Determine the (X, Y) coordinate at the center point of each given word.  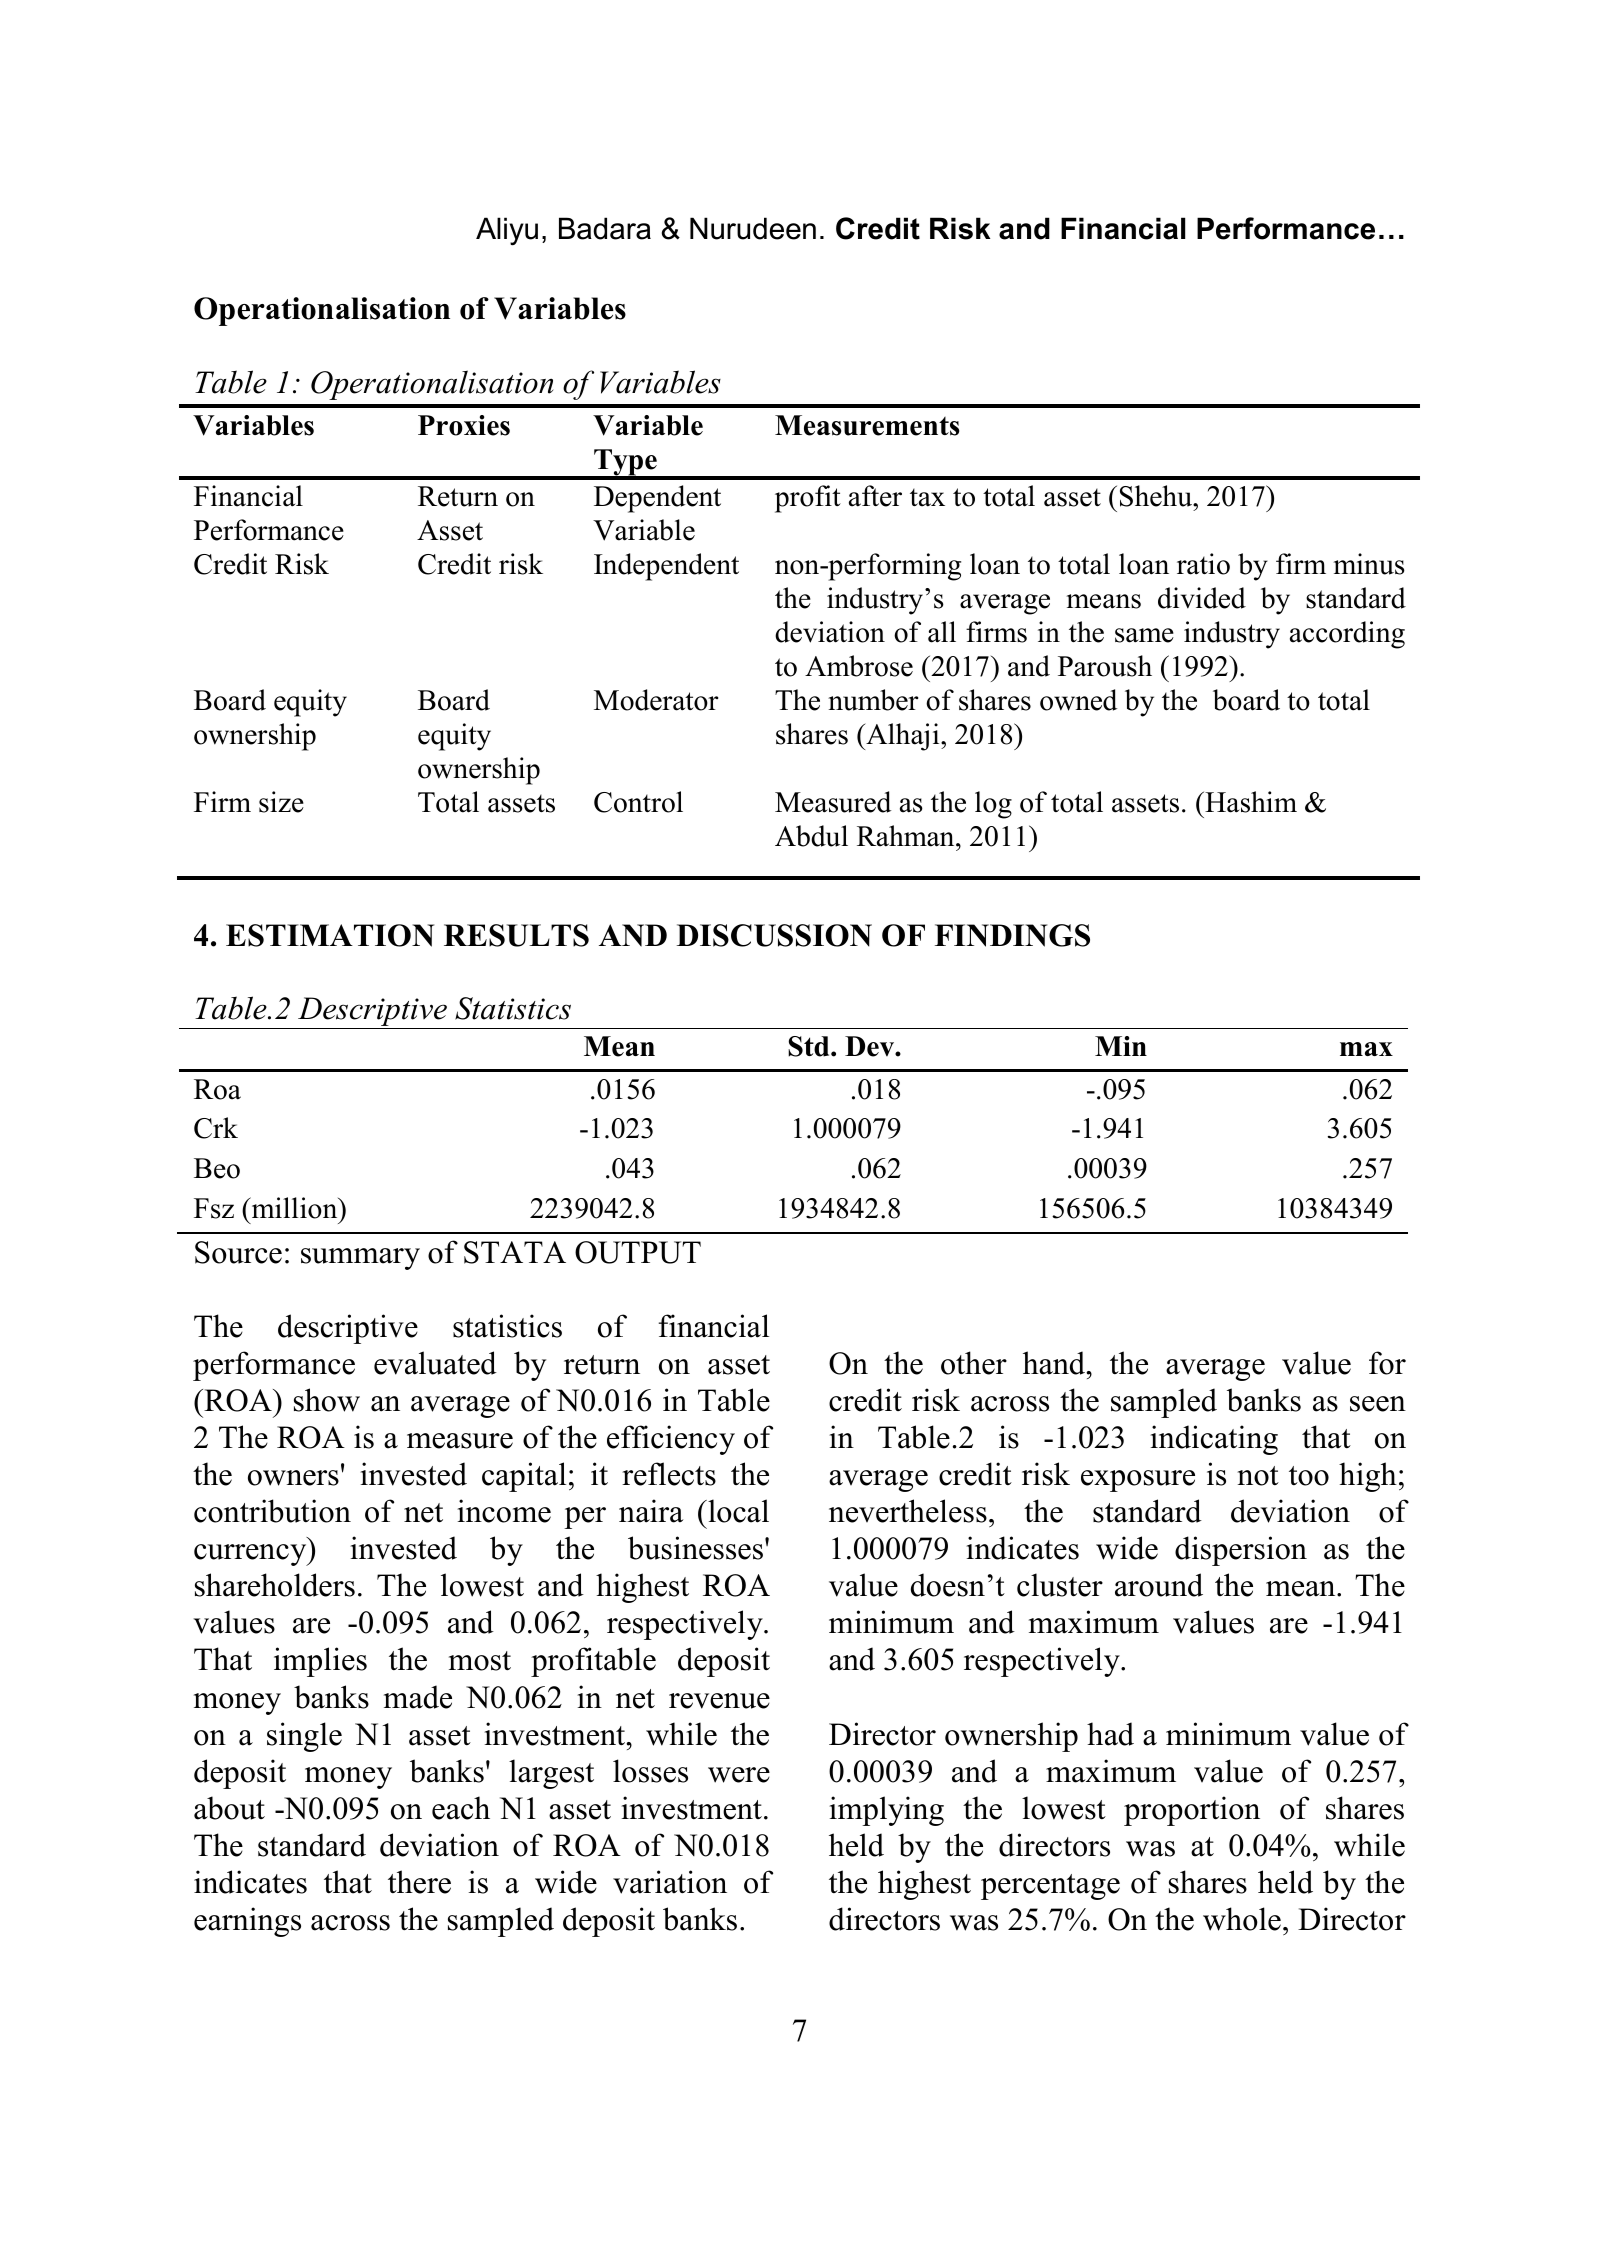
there (419, 1882)
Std (810, 1046)
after (875, 496)
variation (670, 1882)
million (294, 1208)
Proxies (464, 425)
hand (1055, 1363)
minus (1369, 564)
